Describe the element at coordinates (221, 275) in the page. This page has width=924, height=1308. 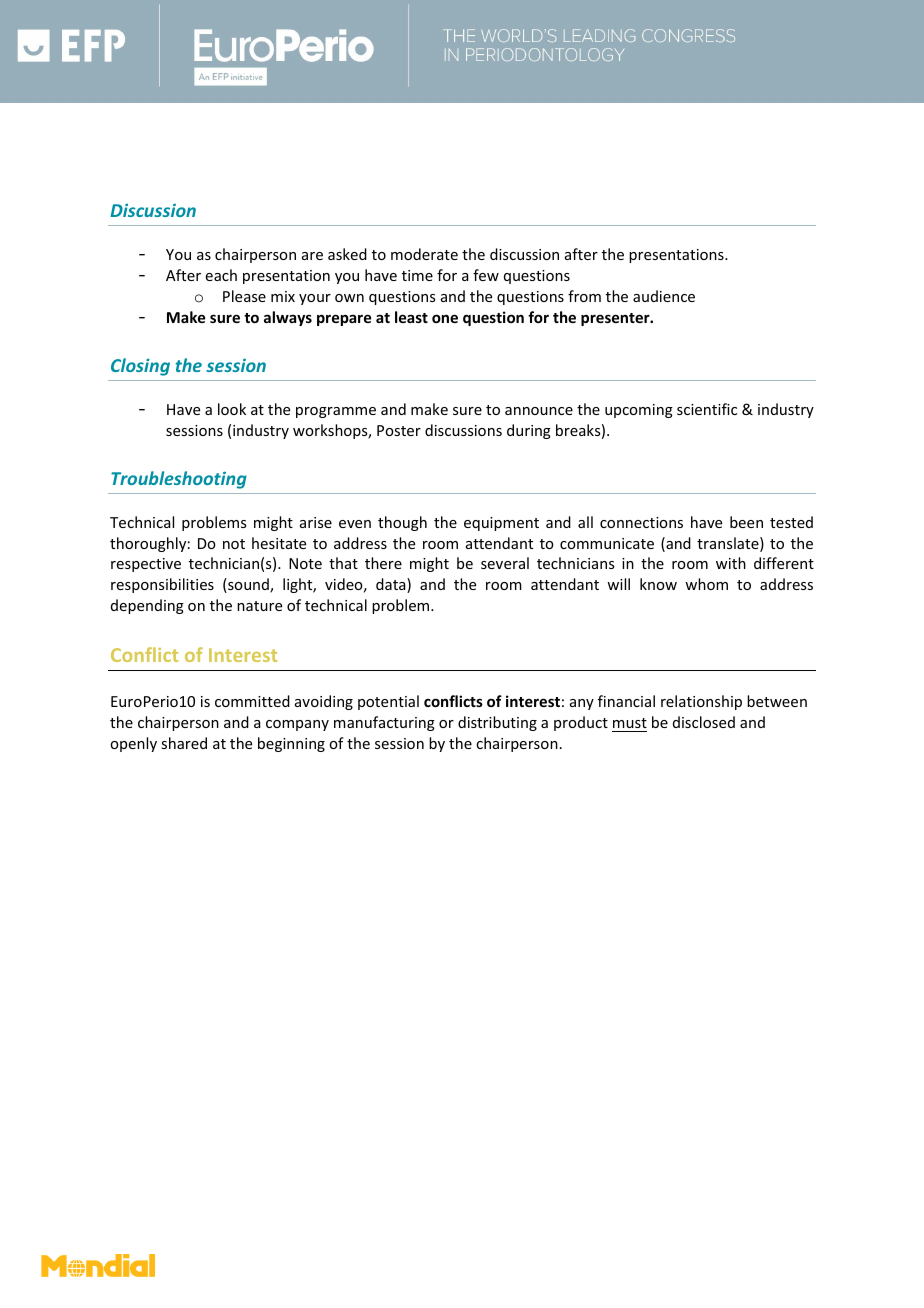
I see `each` at that location.
